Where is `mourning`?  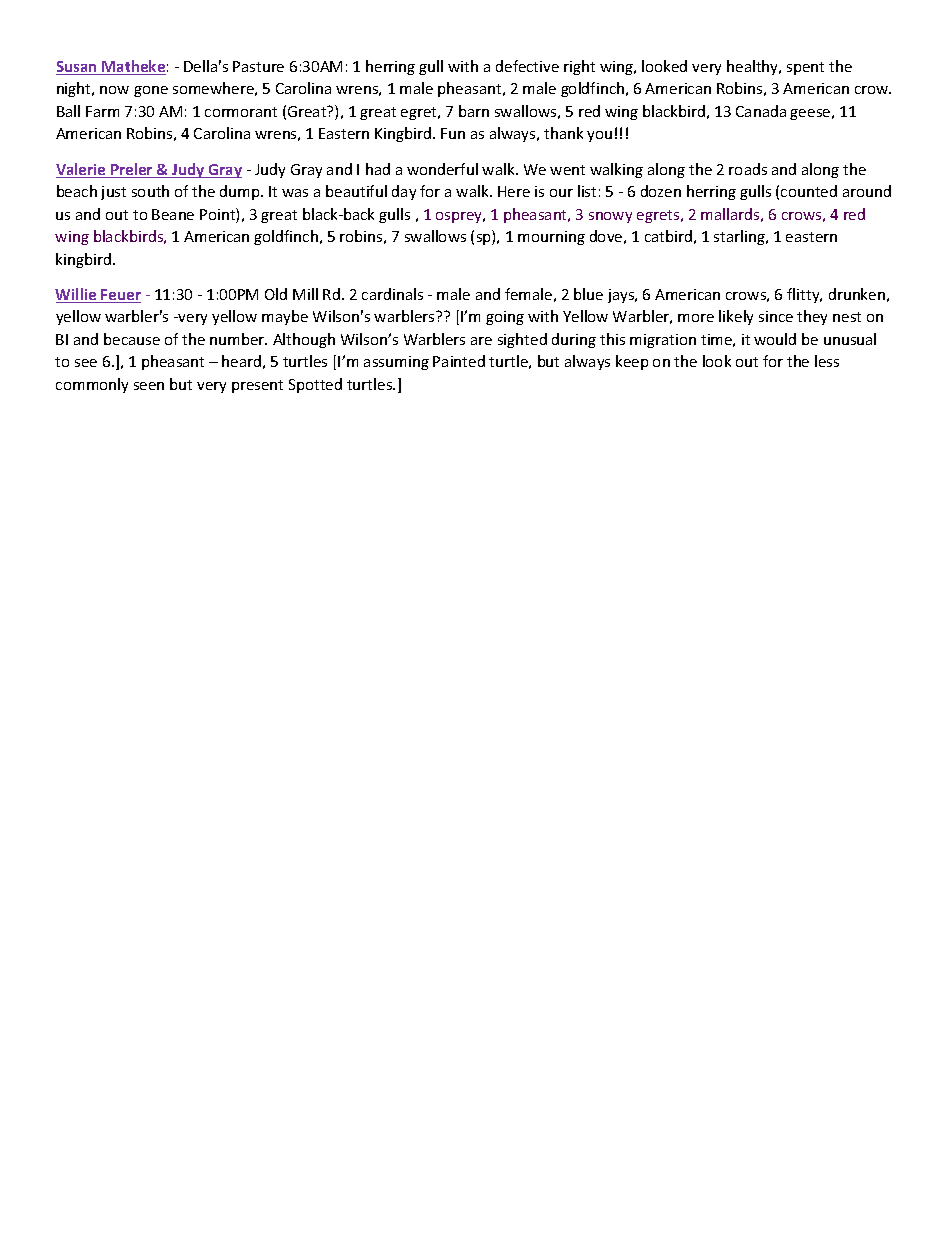
mourning is located at coordinates (551, 238).
